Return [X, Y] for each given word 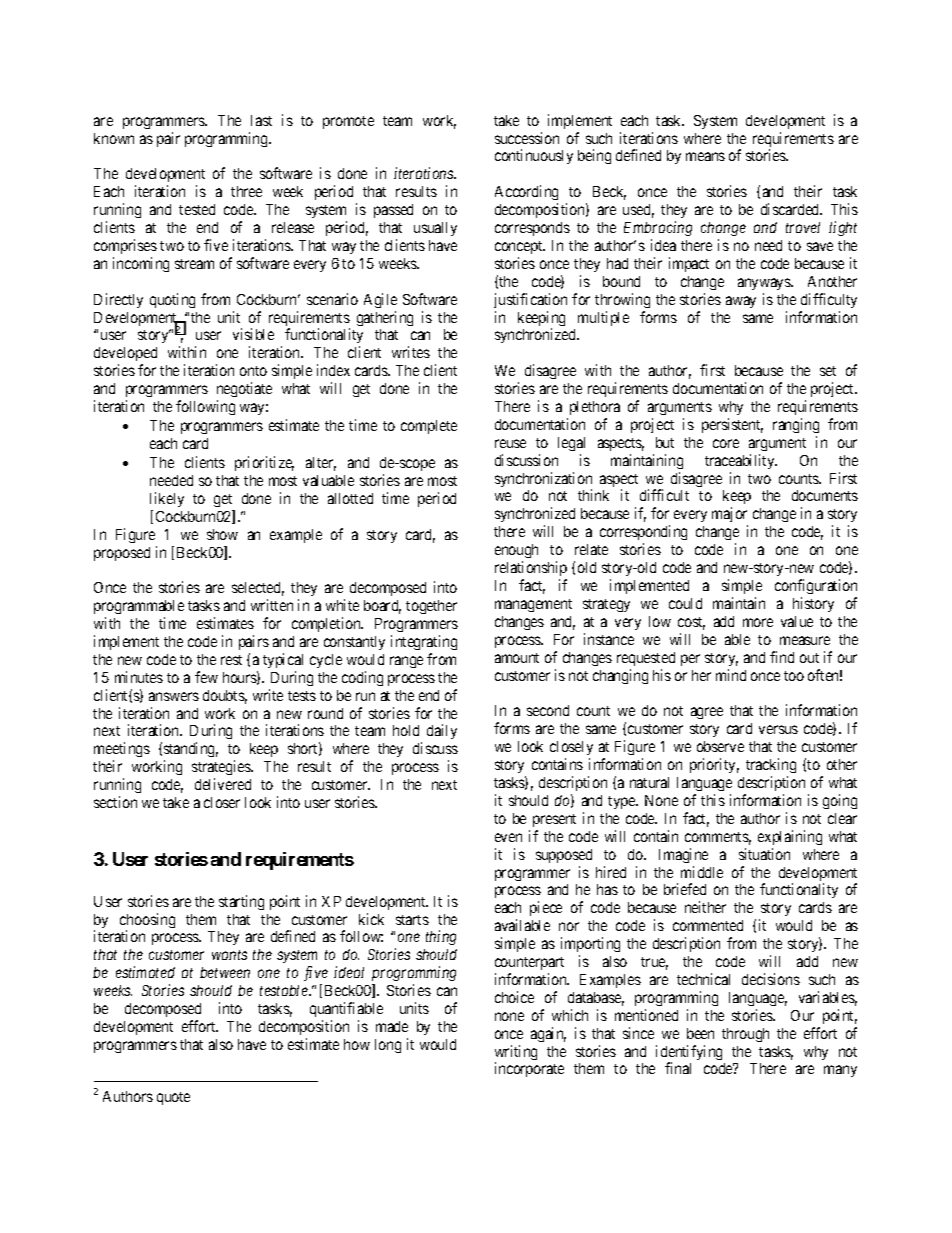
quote [173, 1098]
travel [803, 227]
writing [516, 1054]
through [745, 1035]
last [261, 120]
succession [527, 138]
